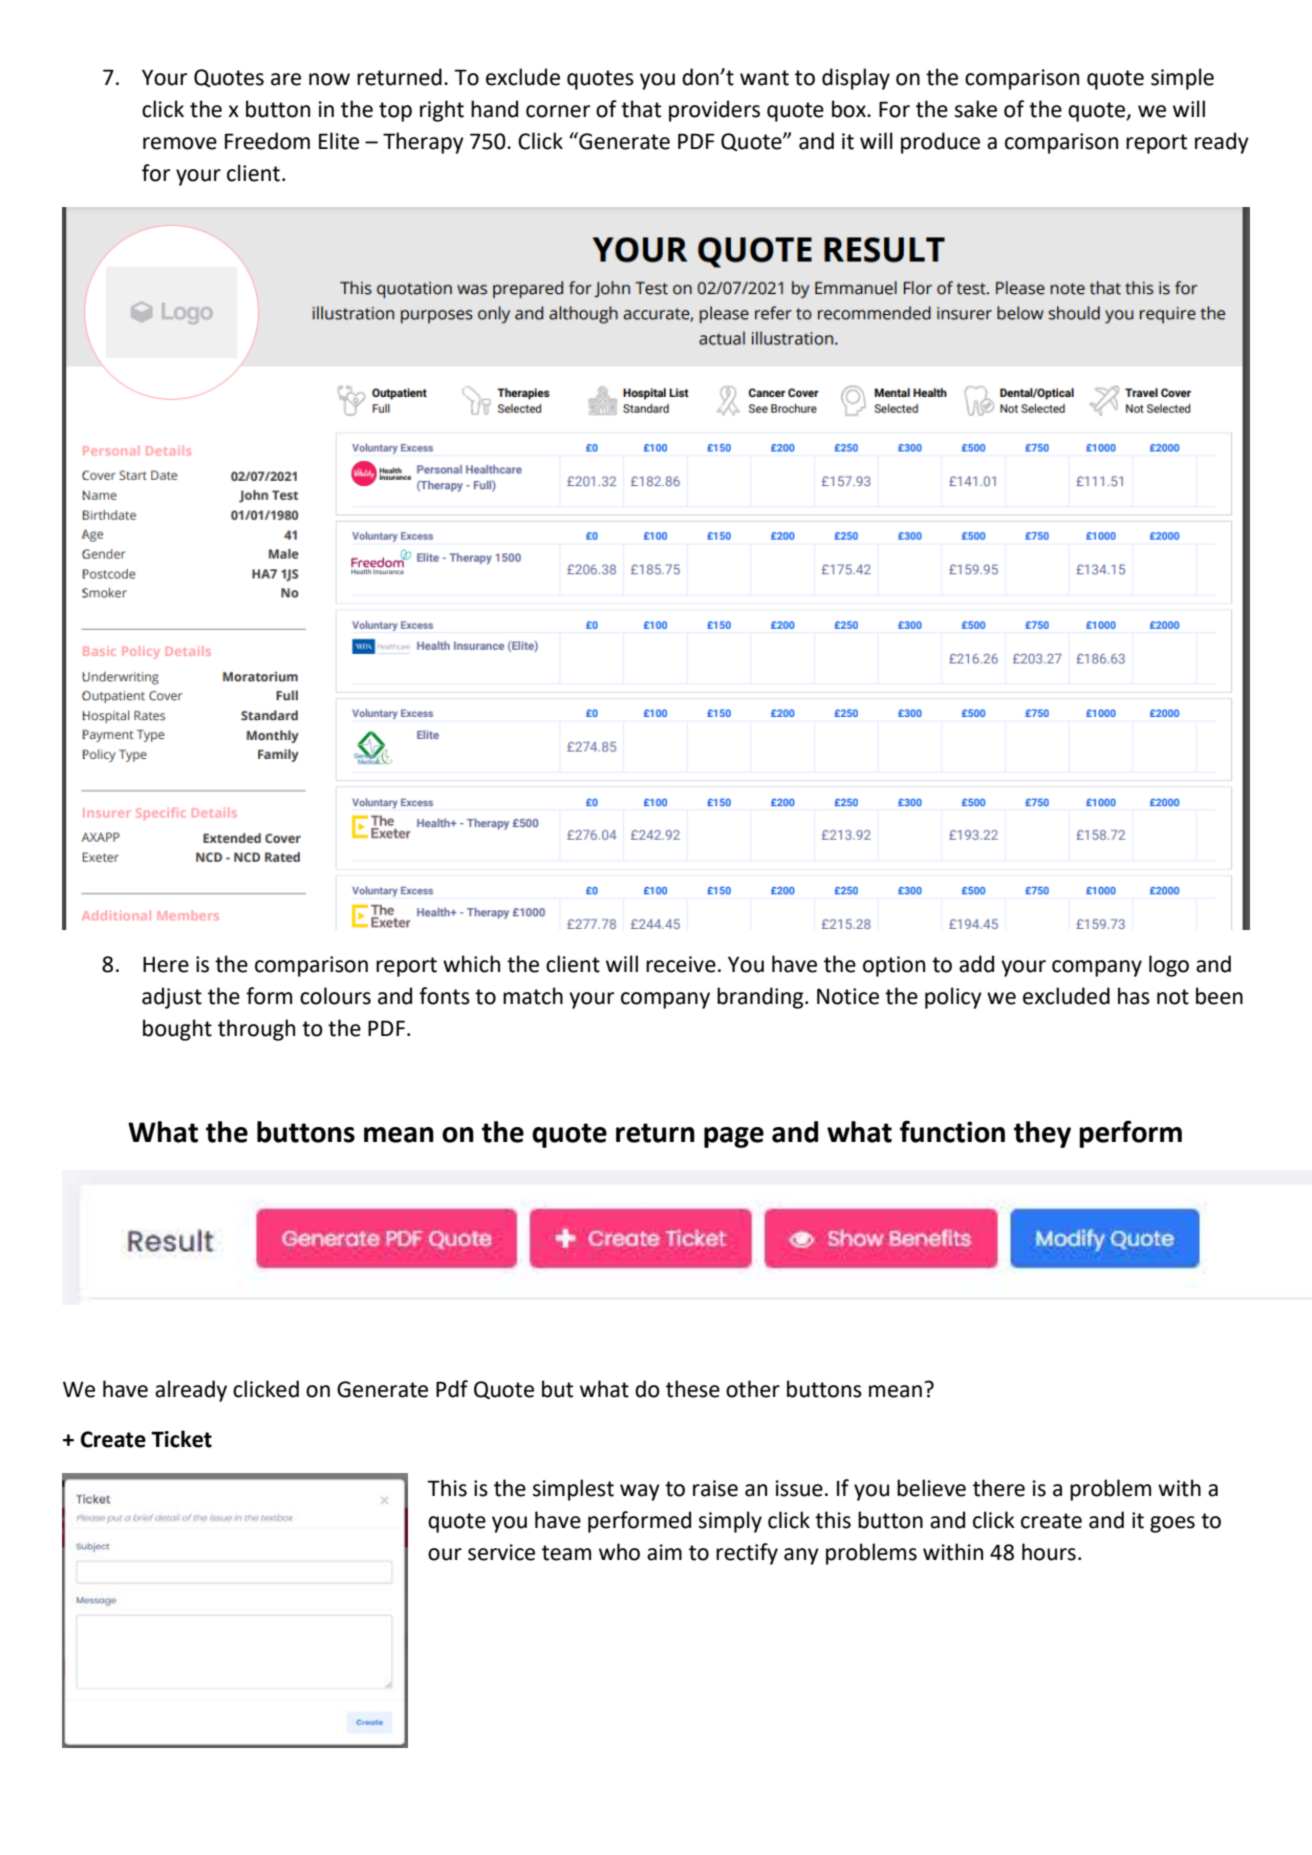  Describe the element at coordinates (976, 109) in the screenshot. I see `sake` at that location.
